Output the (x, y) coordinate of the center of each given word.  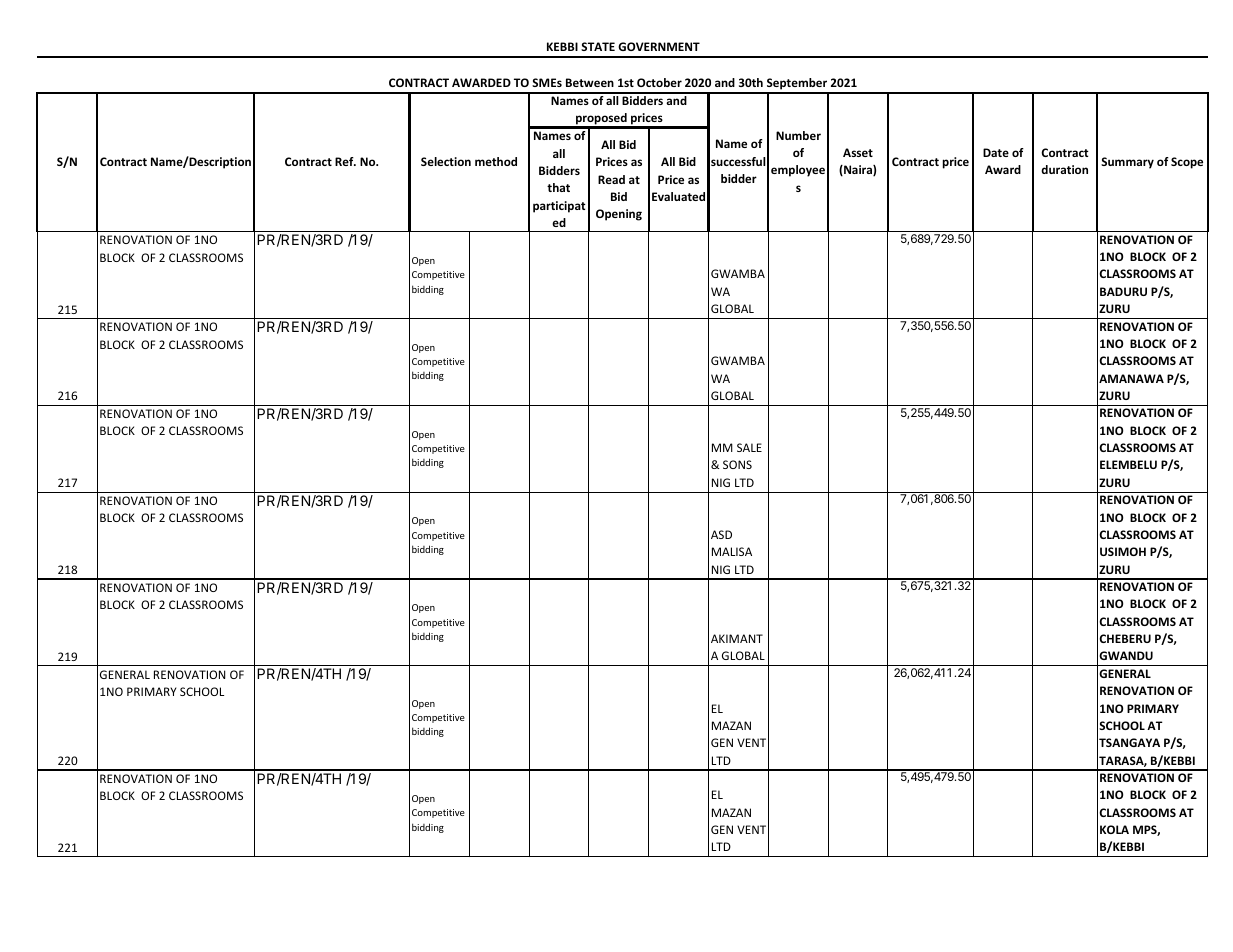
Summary (1127, 163)
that (558, 187)
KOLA (1114, 829)
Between (590, 82)
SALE (749, 447)
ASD (721, 534)
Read (611, 179)
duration (1064, 169)
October (659, 82)
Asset (858, 152)
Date (996, 152)
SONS (737, 464)
